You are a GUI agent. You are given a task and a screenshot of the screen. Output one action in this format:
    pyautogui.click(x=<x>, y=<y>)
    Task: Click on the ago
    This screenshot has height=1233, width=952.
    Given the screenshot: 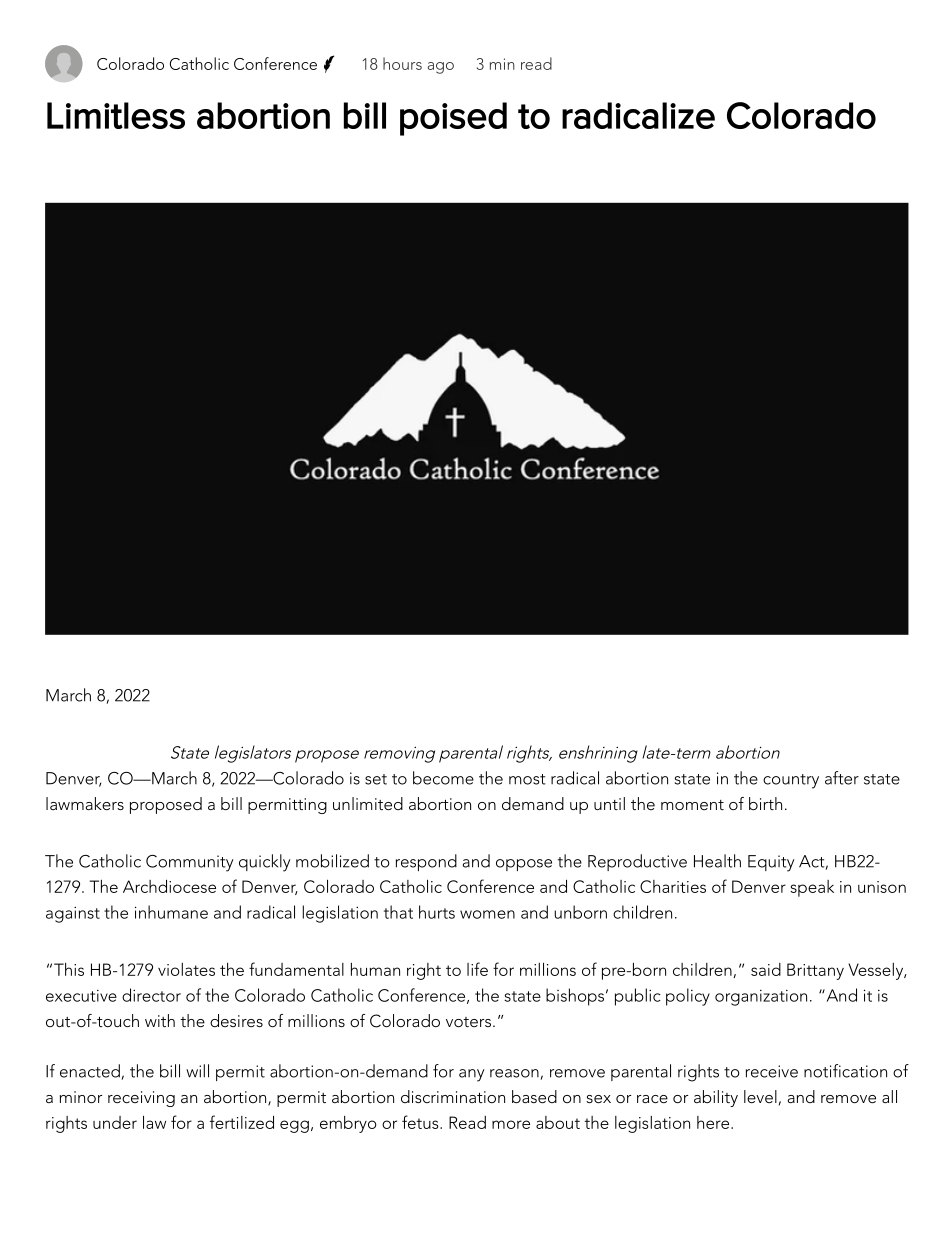 What is the action you would take?
    pyautogui.click(x=440, y=68)
